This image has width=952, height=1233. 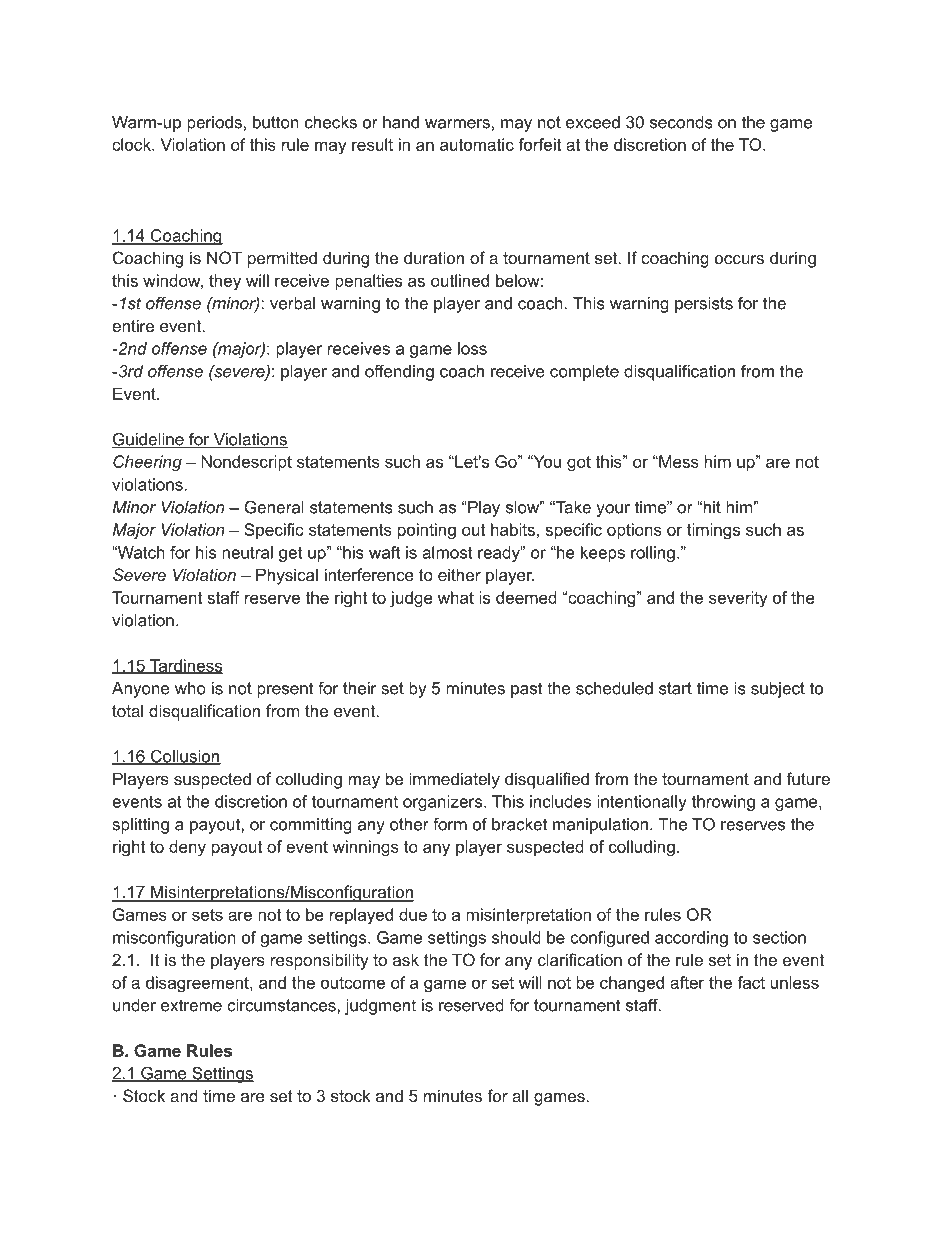 What do you see at coordinates (681, 122) in the image?
I see `seconds` at bounding box center [681, 122].
